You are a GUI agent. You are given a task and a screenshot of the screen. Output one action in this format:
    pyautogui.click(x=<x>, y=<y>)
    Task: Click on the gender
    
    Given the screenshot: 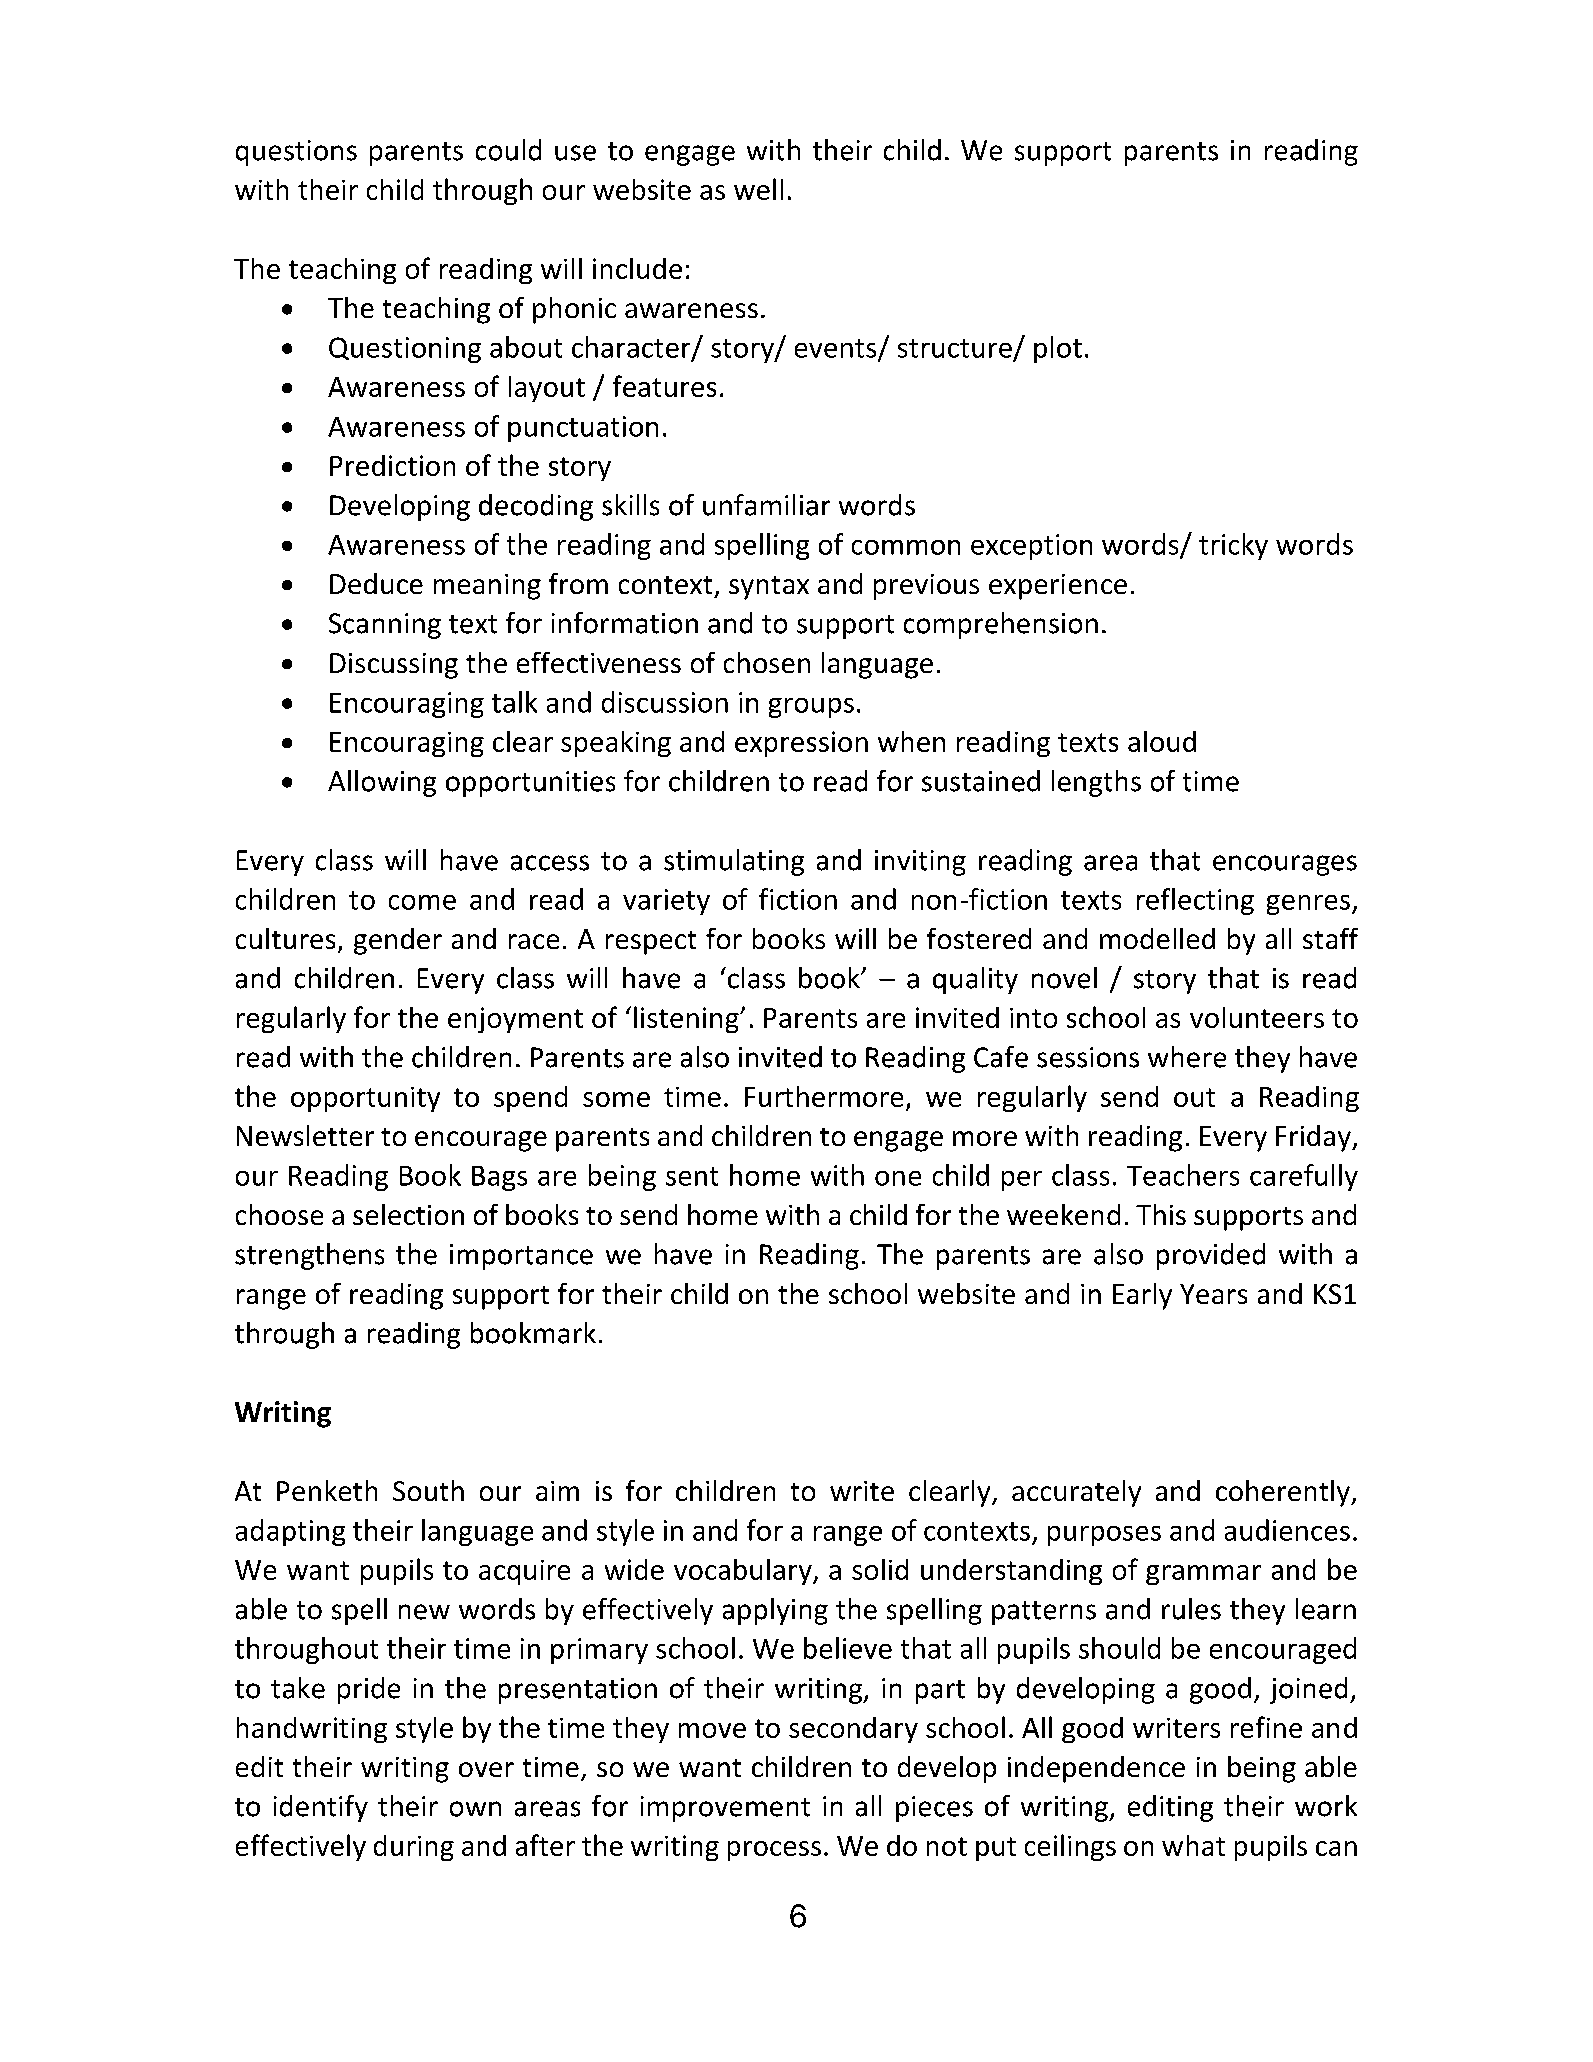 What is the action you would take?
    pyautogui.click(x=398, y=941)
